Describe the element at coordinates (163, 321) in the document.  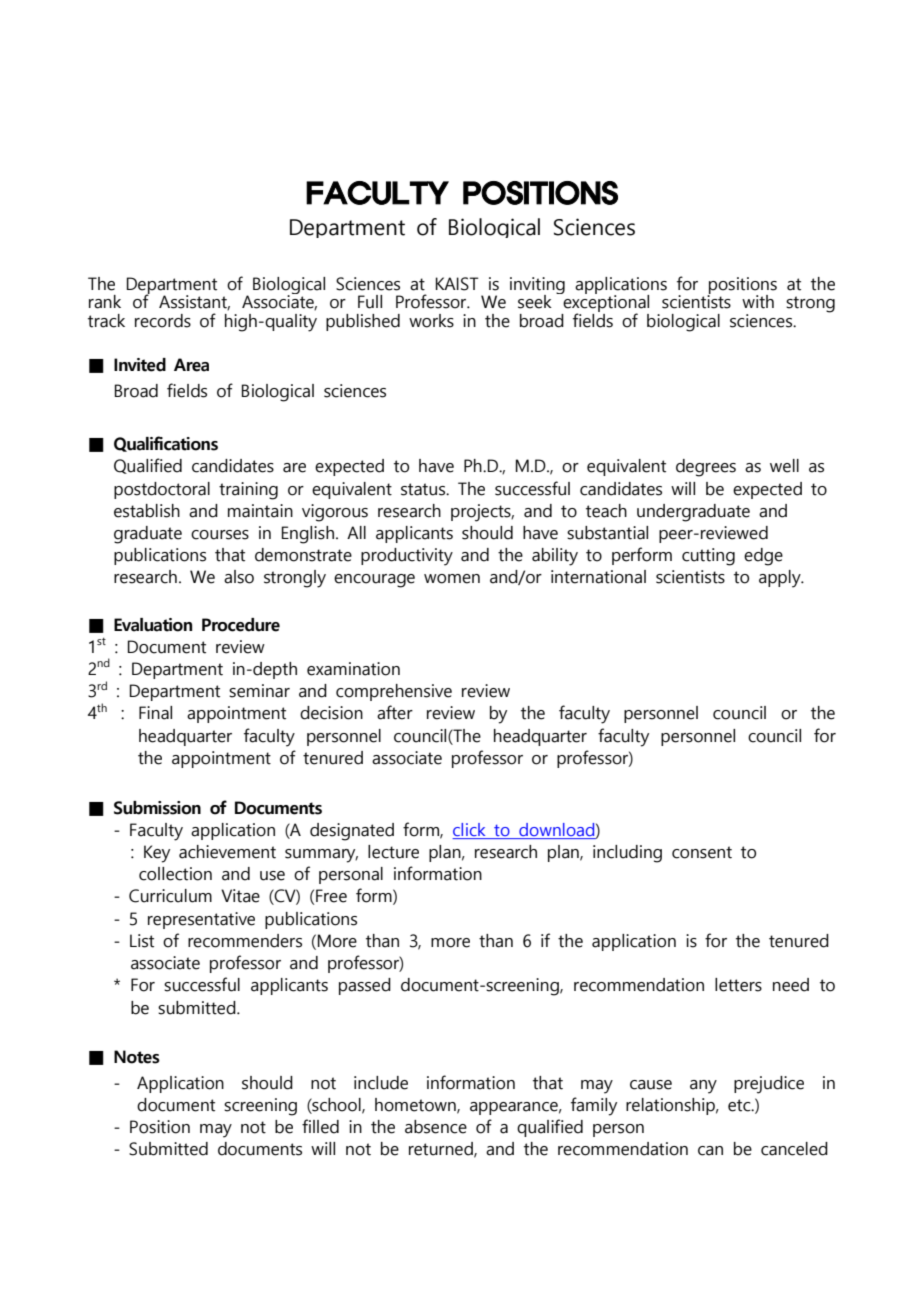
I see `records` at that location.
